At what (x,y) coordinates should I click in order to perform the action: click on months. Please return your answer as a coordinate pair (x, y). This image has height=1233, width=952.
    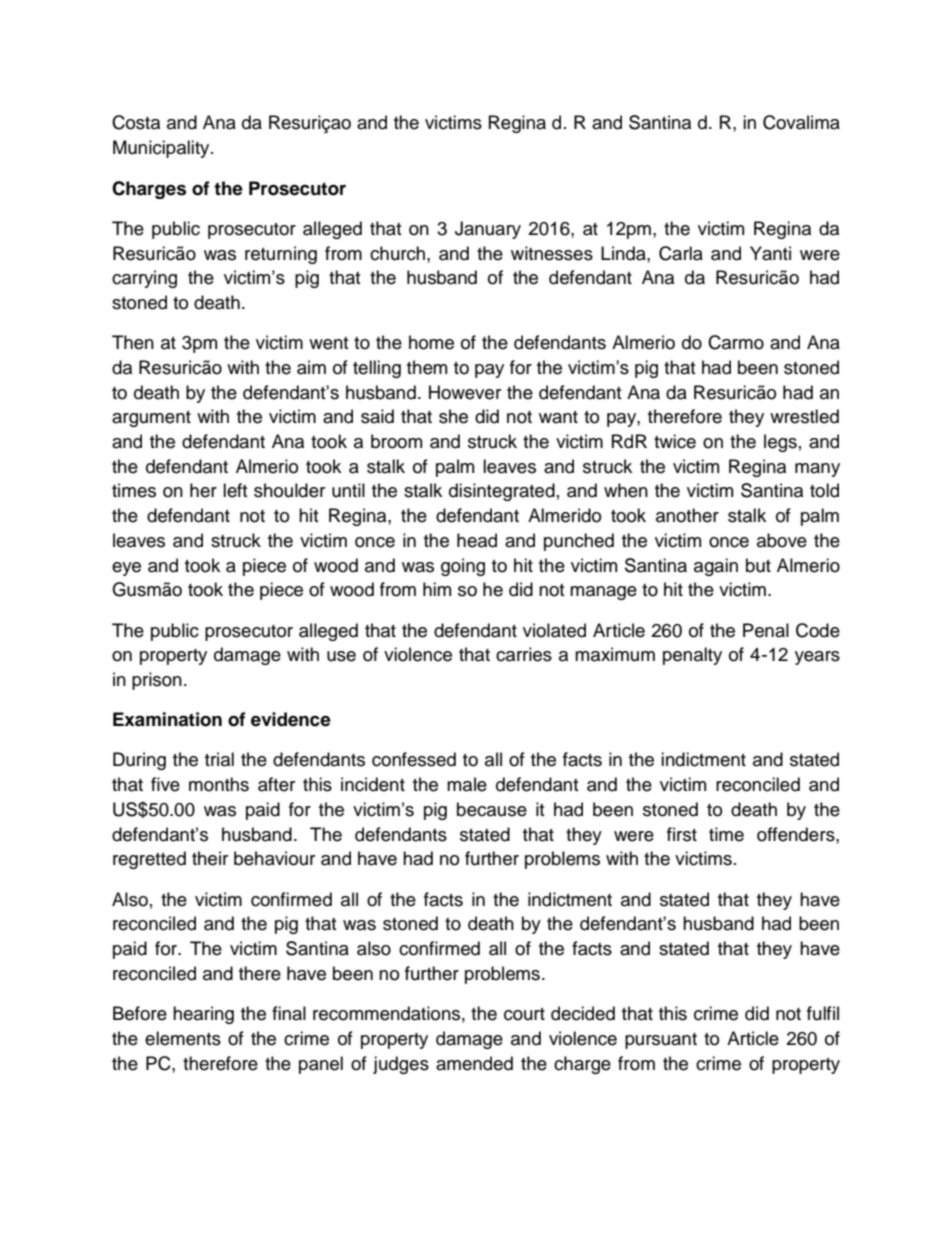
    Looking at the image, I should click on (219, 784).
